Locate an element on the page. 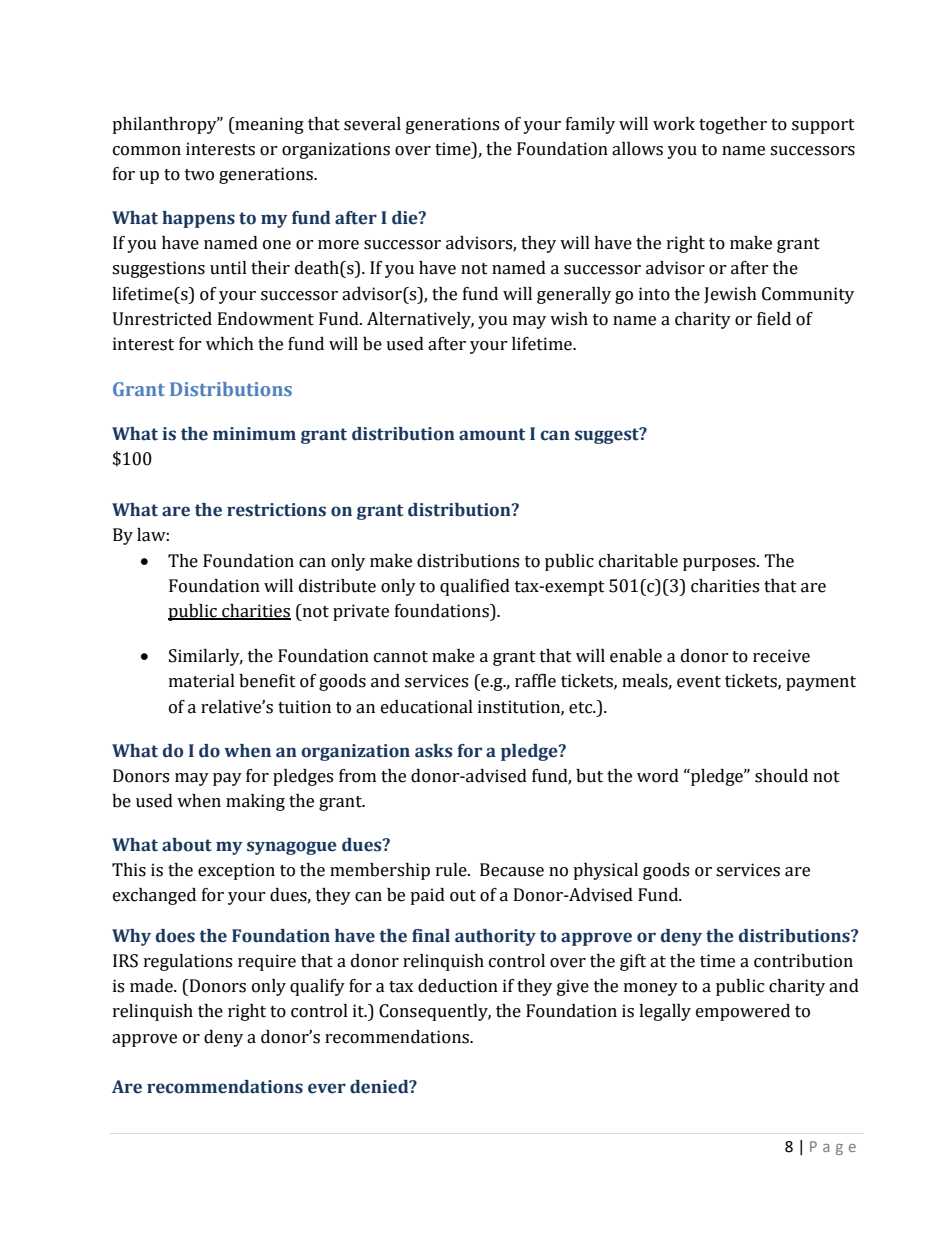 The width and height of the image is (952, 1233). material is located at coordinates (202, 681).
